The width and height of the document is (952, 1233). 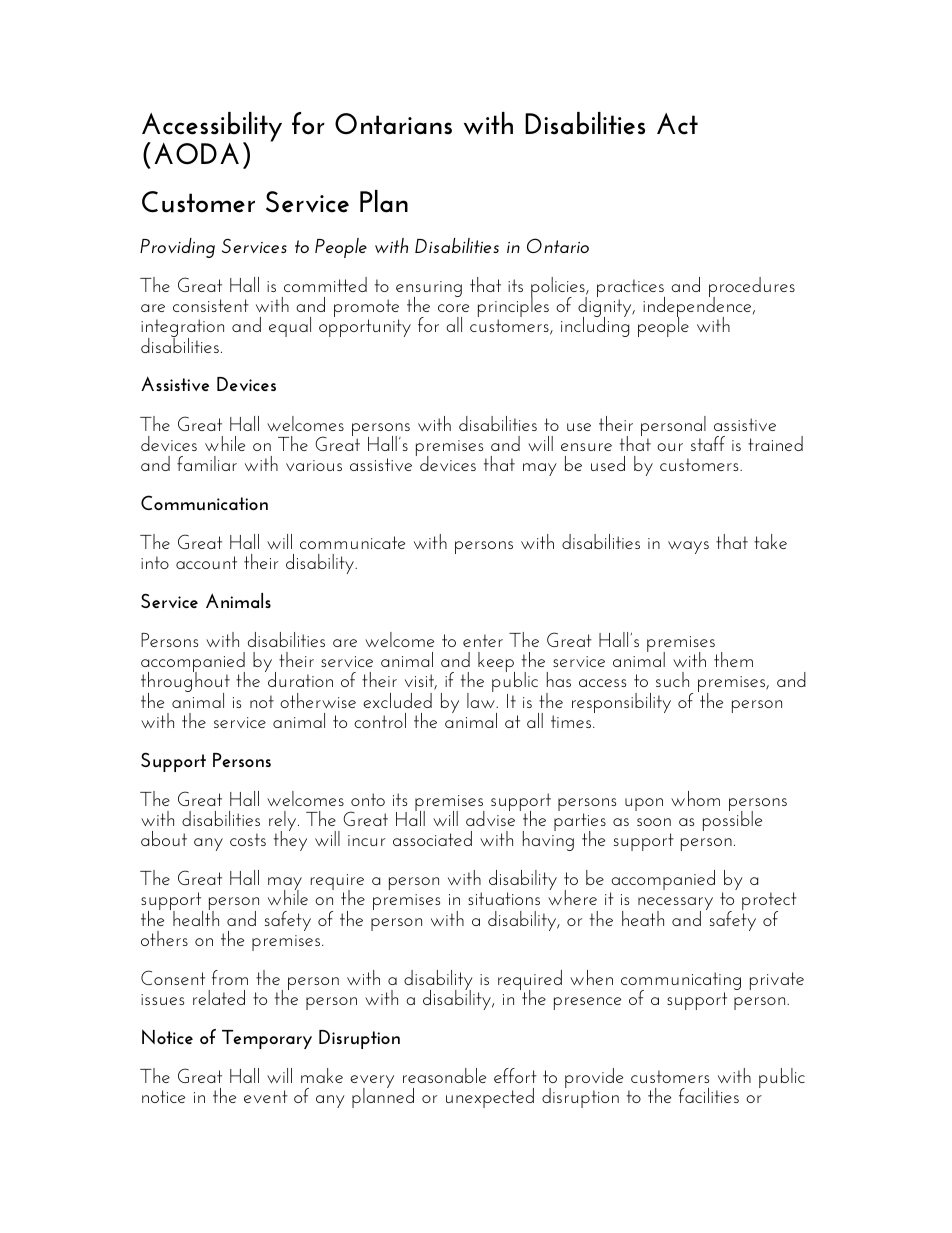 What do you see at coordinates (752, 288) in the document?
I see `procedures` at bounding box center [752, 288].
